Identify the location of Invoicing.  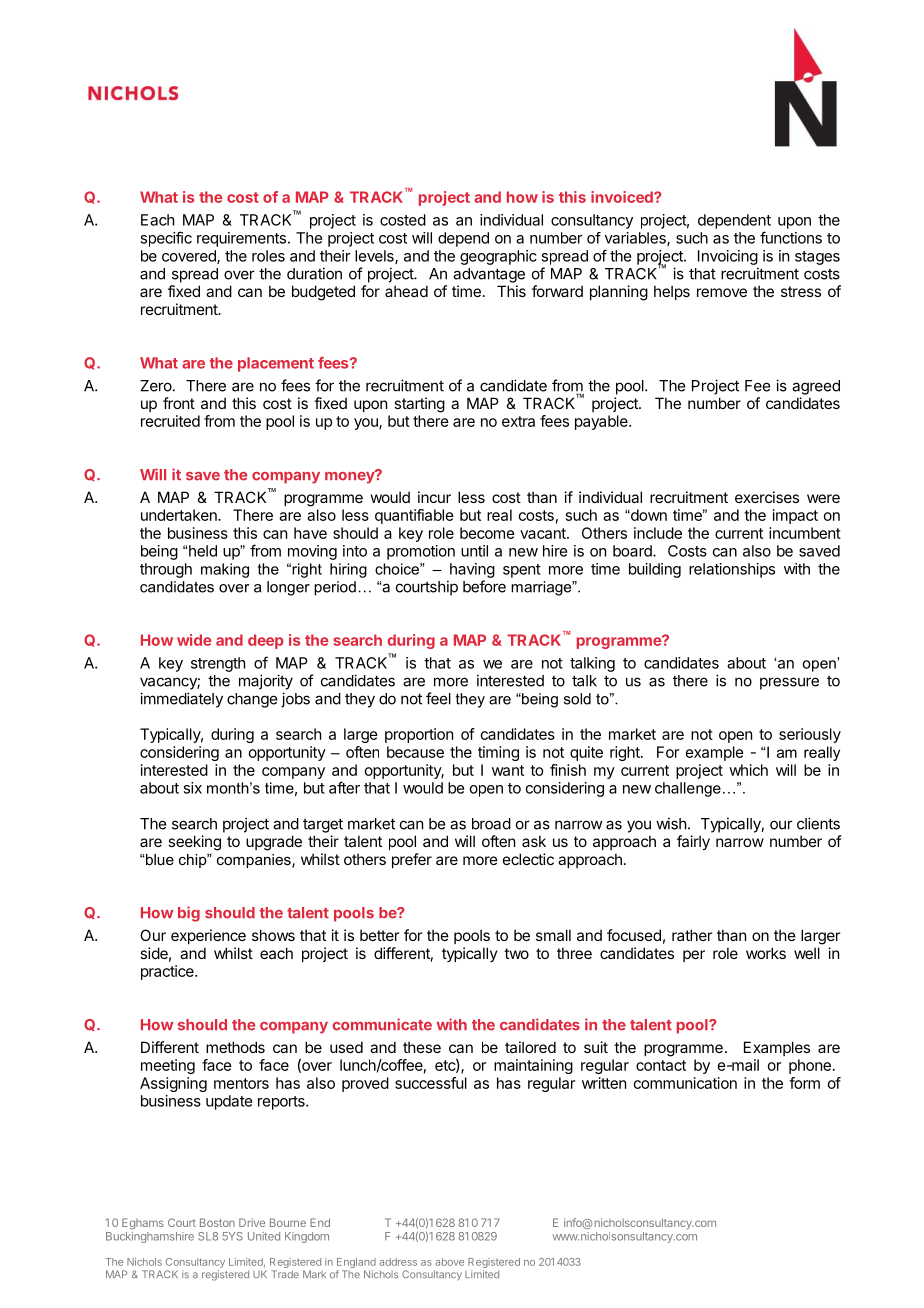
(728, 257).
